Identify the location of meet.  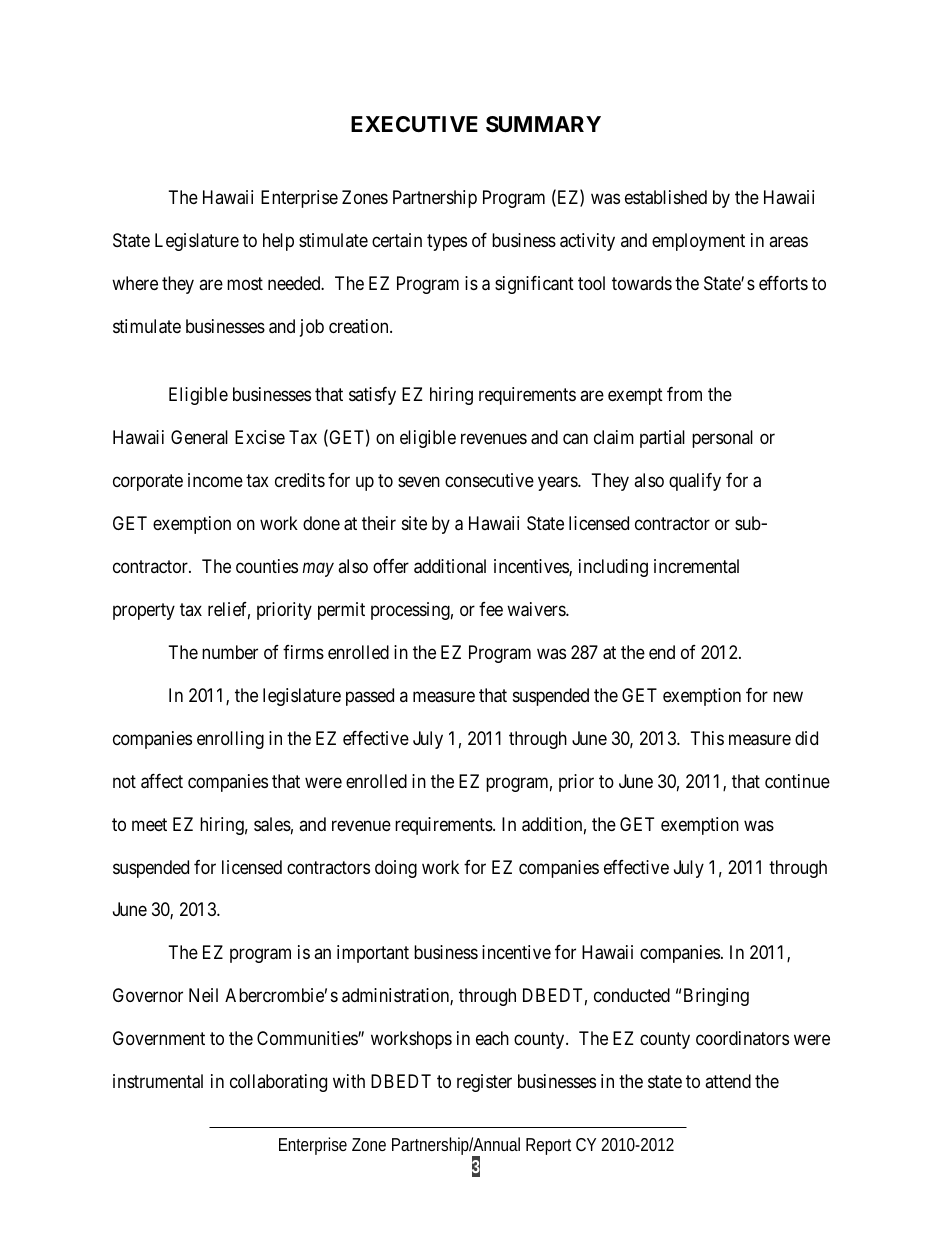
(149, 824).
